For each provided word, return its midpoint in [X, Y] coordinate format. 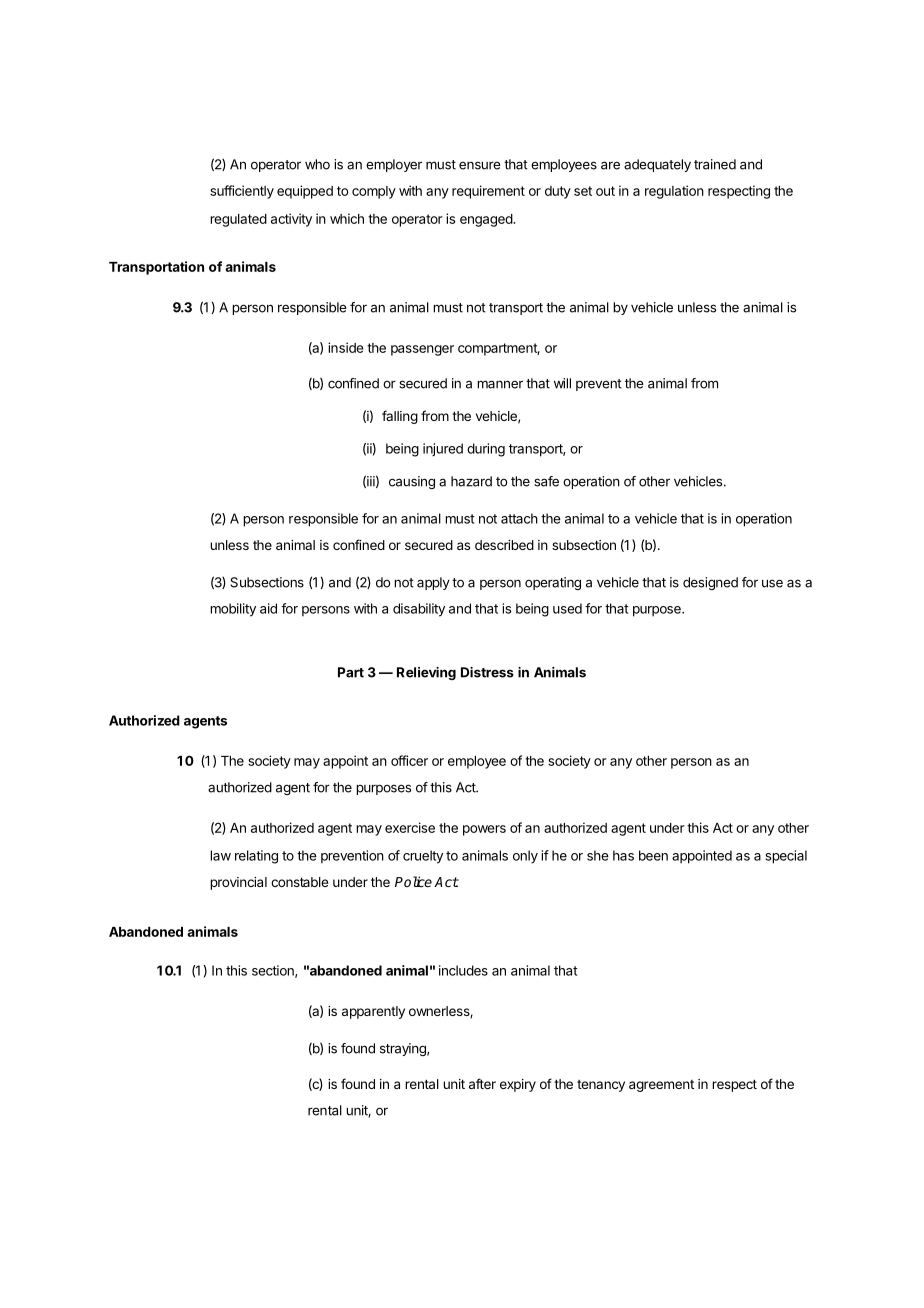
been [653, 855]
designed [710, 583]
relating [256, 857]
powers [484, 830]
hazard [471, 481]
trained [715, 164]
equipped [305, 192]
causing [412, 482]
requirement [488, 192]
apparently [373, 1012]
